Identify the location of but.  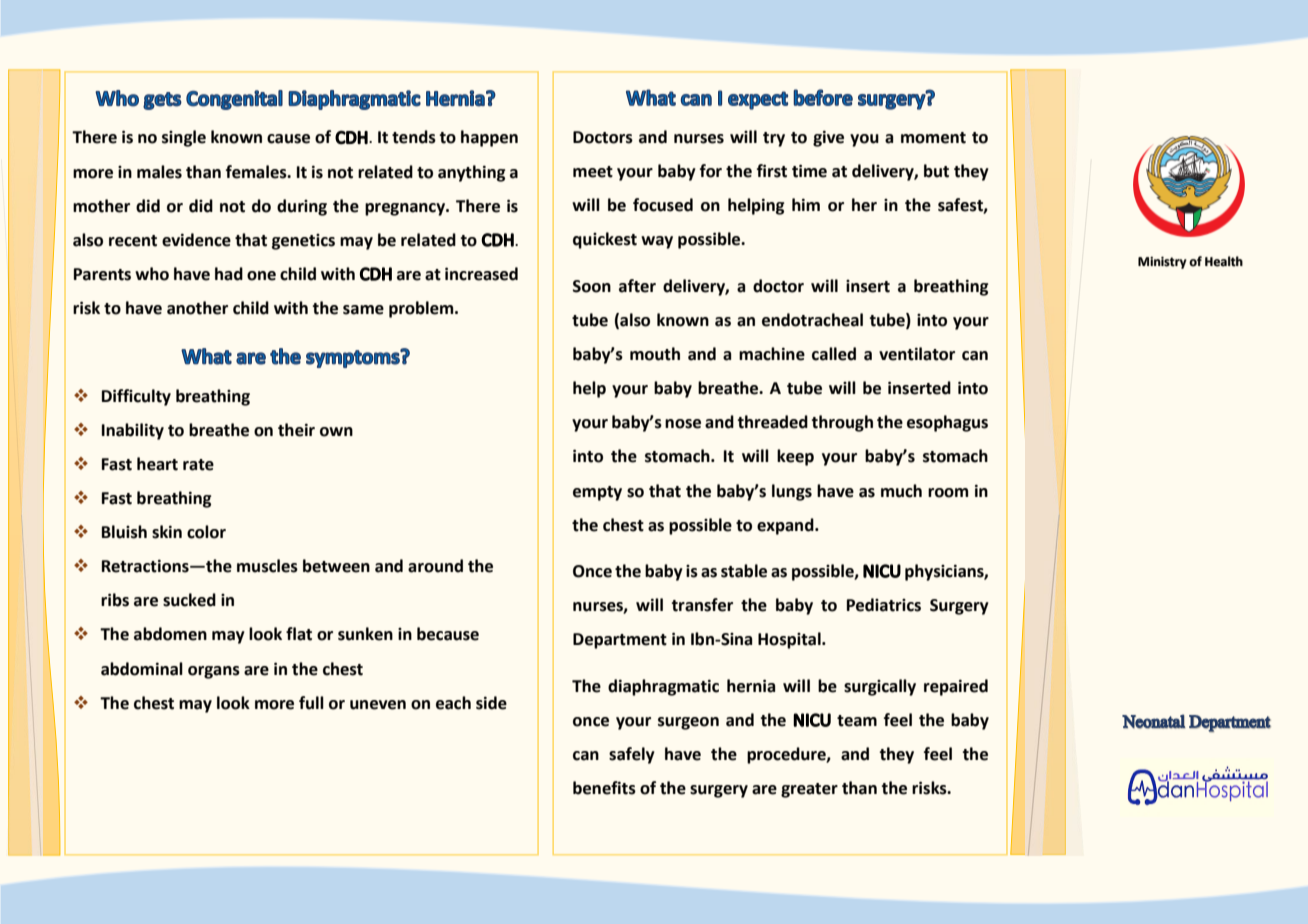
(936, 171).
